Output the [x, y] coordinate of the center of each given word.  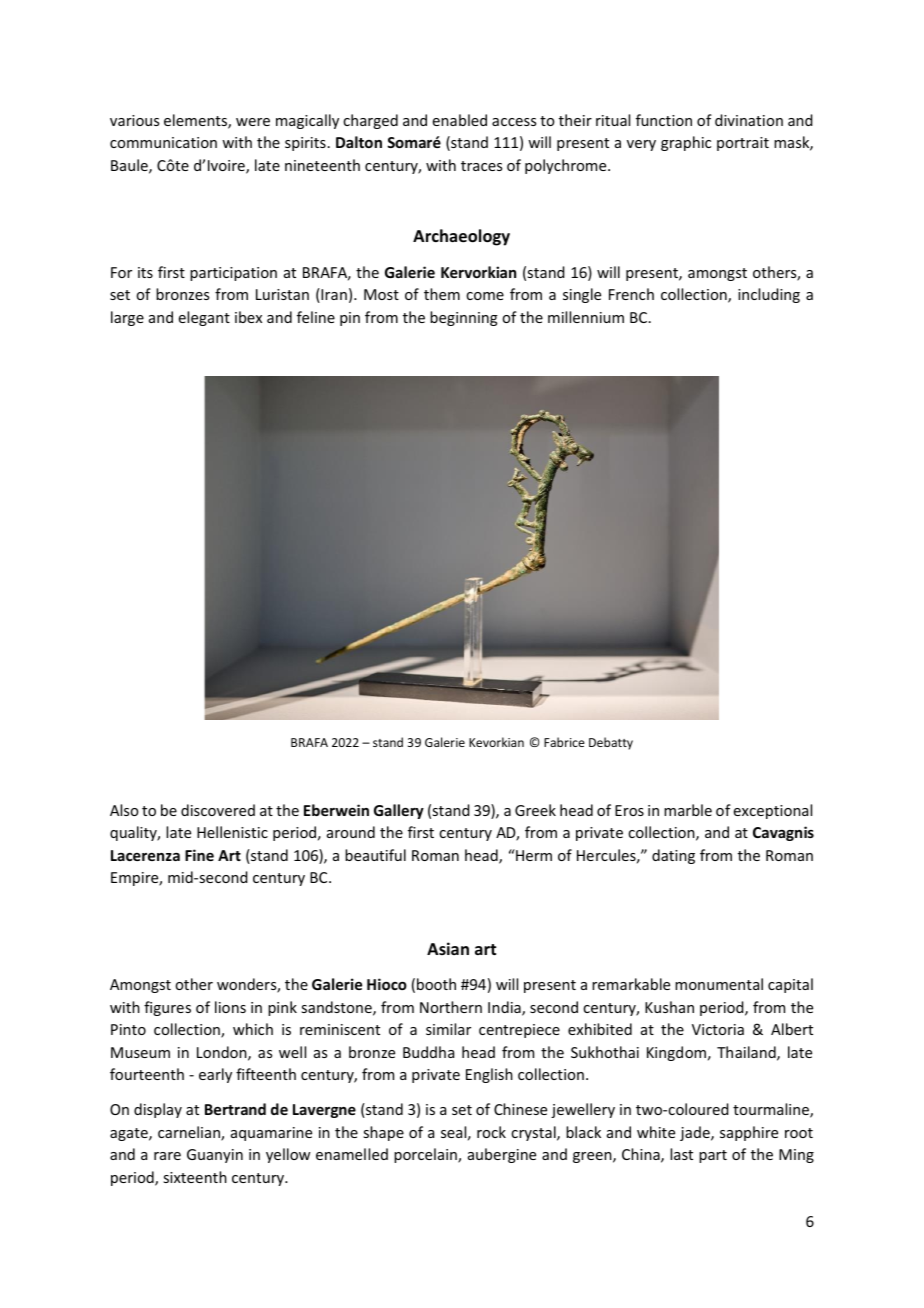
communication [163, 142]
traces [481, 166]
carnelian [190, 1133]
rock [491, 1132]
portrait [743, 144]
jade [696, 1133]
